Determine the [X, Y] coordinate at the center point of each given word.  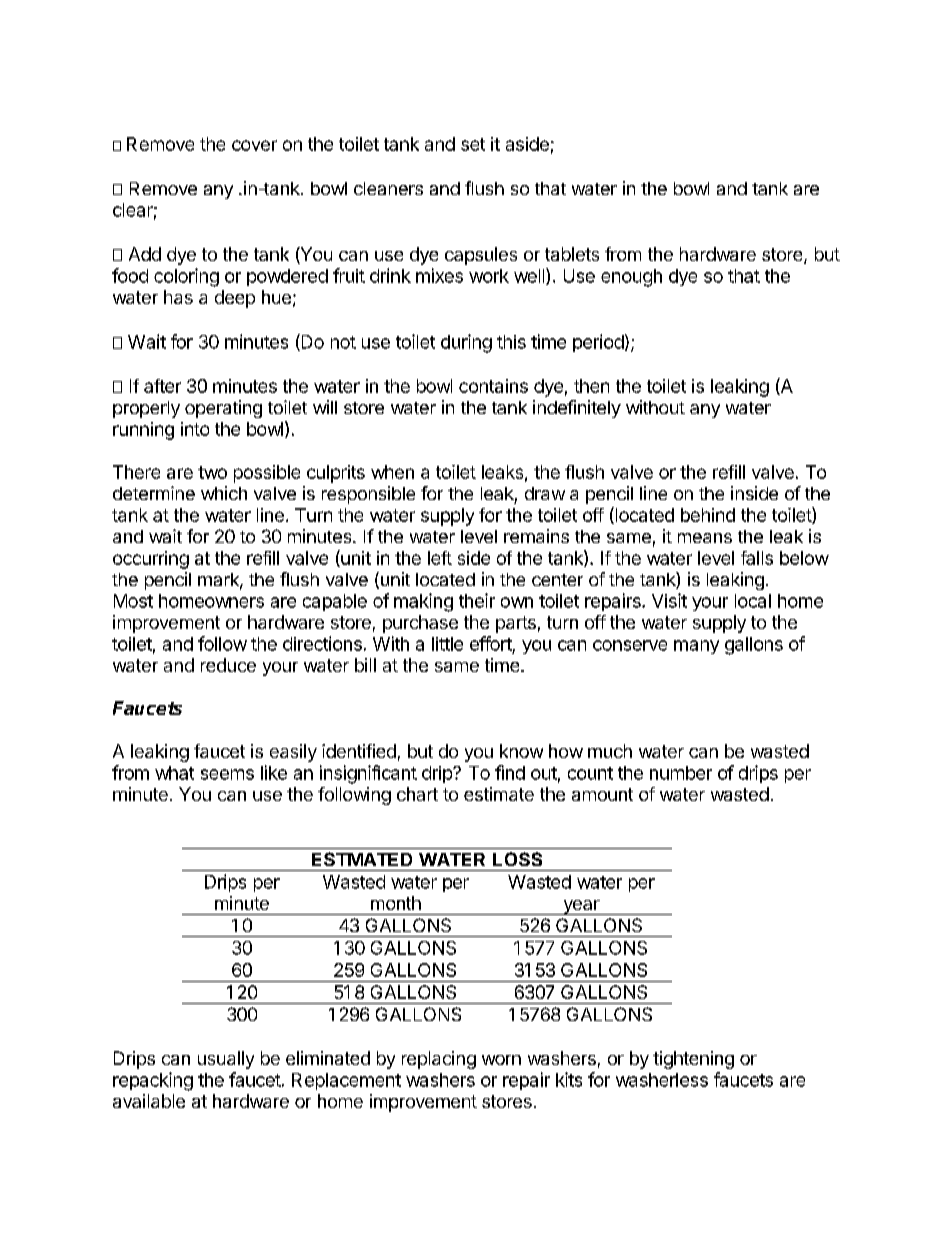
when [392, 472]
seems [227, 774]
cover [254, 145]
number [681, 773]
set [473, 144]
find [510, 772]
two [212, 472]
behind [708, 515]
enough [631, 278]
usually [226, 1060]
